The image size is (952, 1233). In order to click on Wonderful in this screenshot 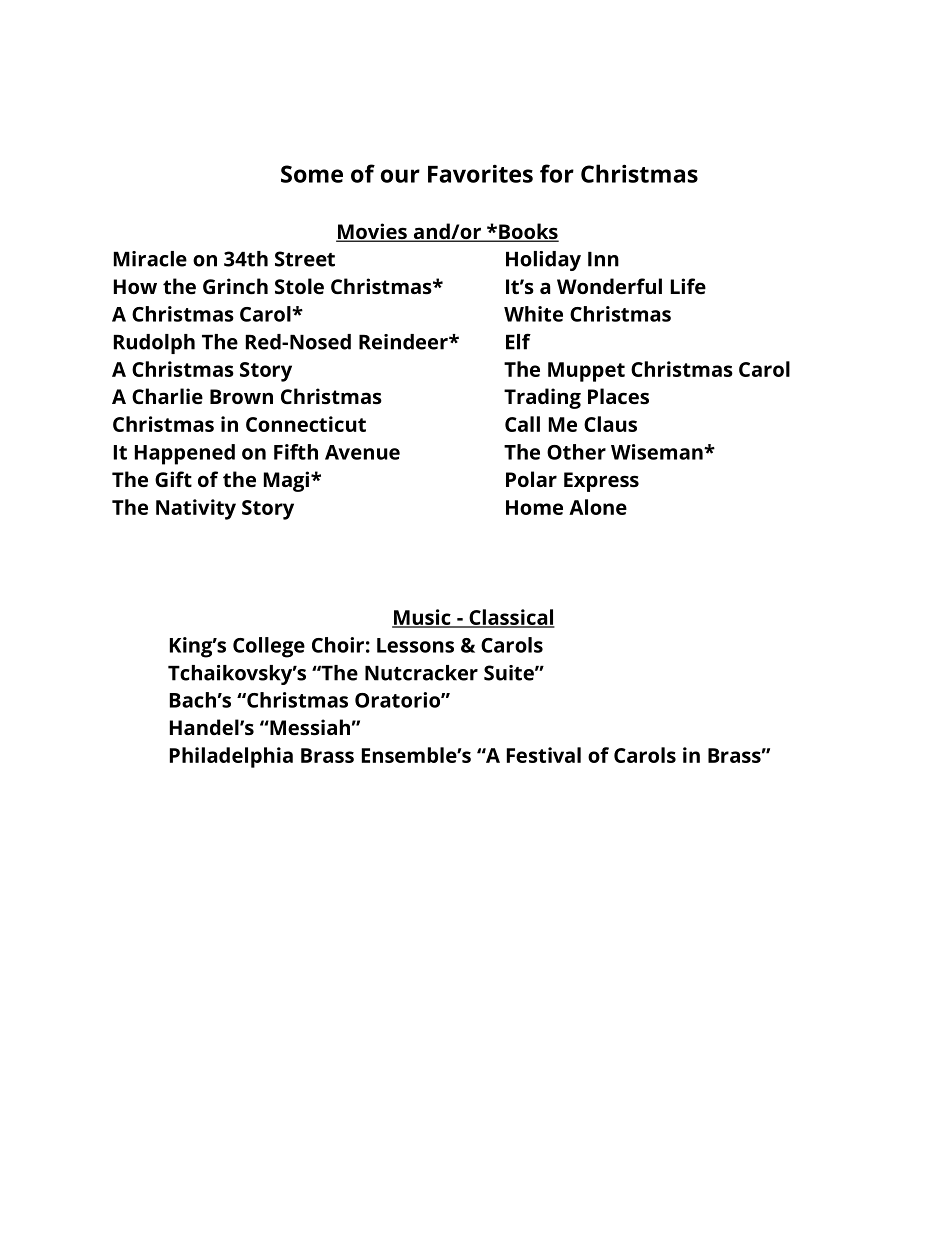, I will do `click(609, 286)`.
